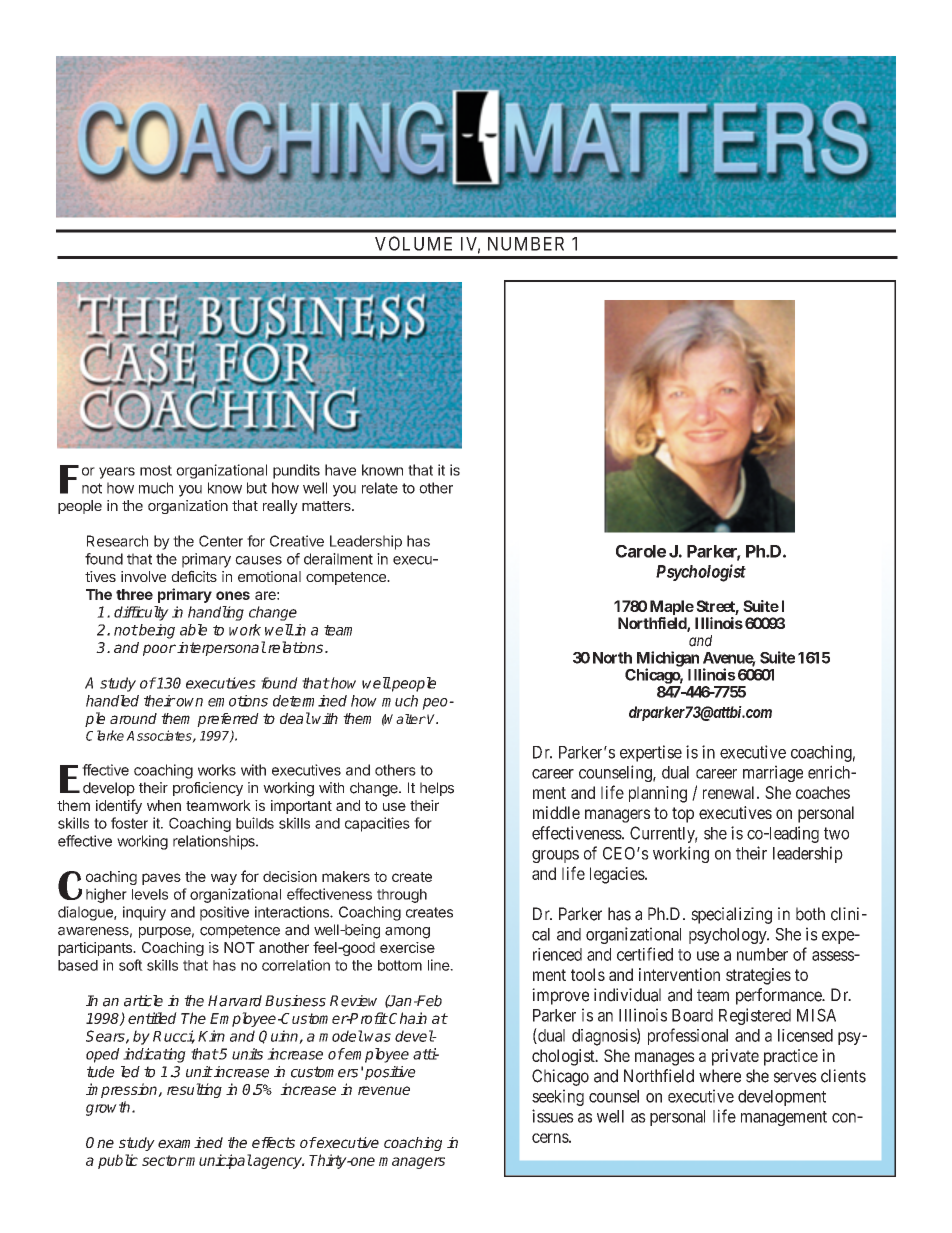 This screenshot has height=1233, width=952. Describe the element at coordinates (327, 506) in the screenshot. I see `matters` at that location.
